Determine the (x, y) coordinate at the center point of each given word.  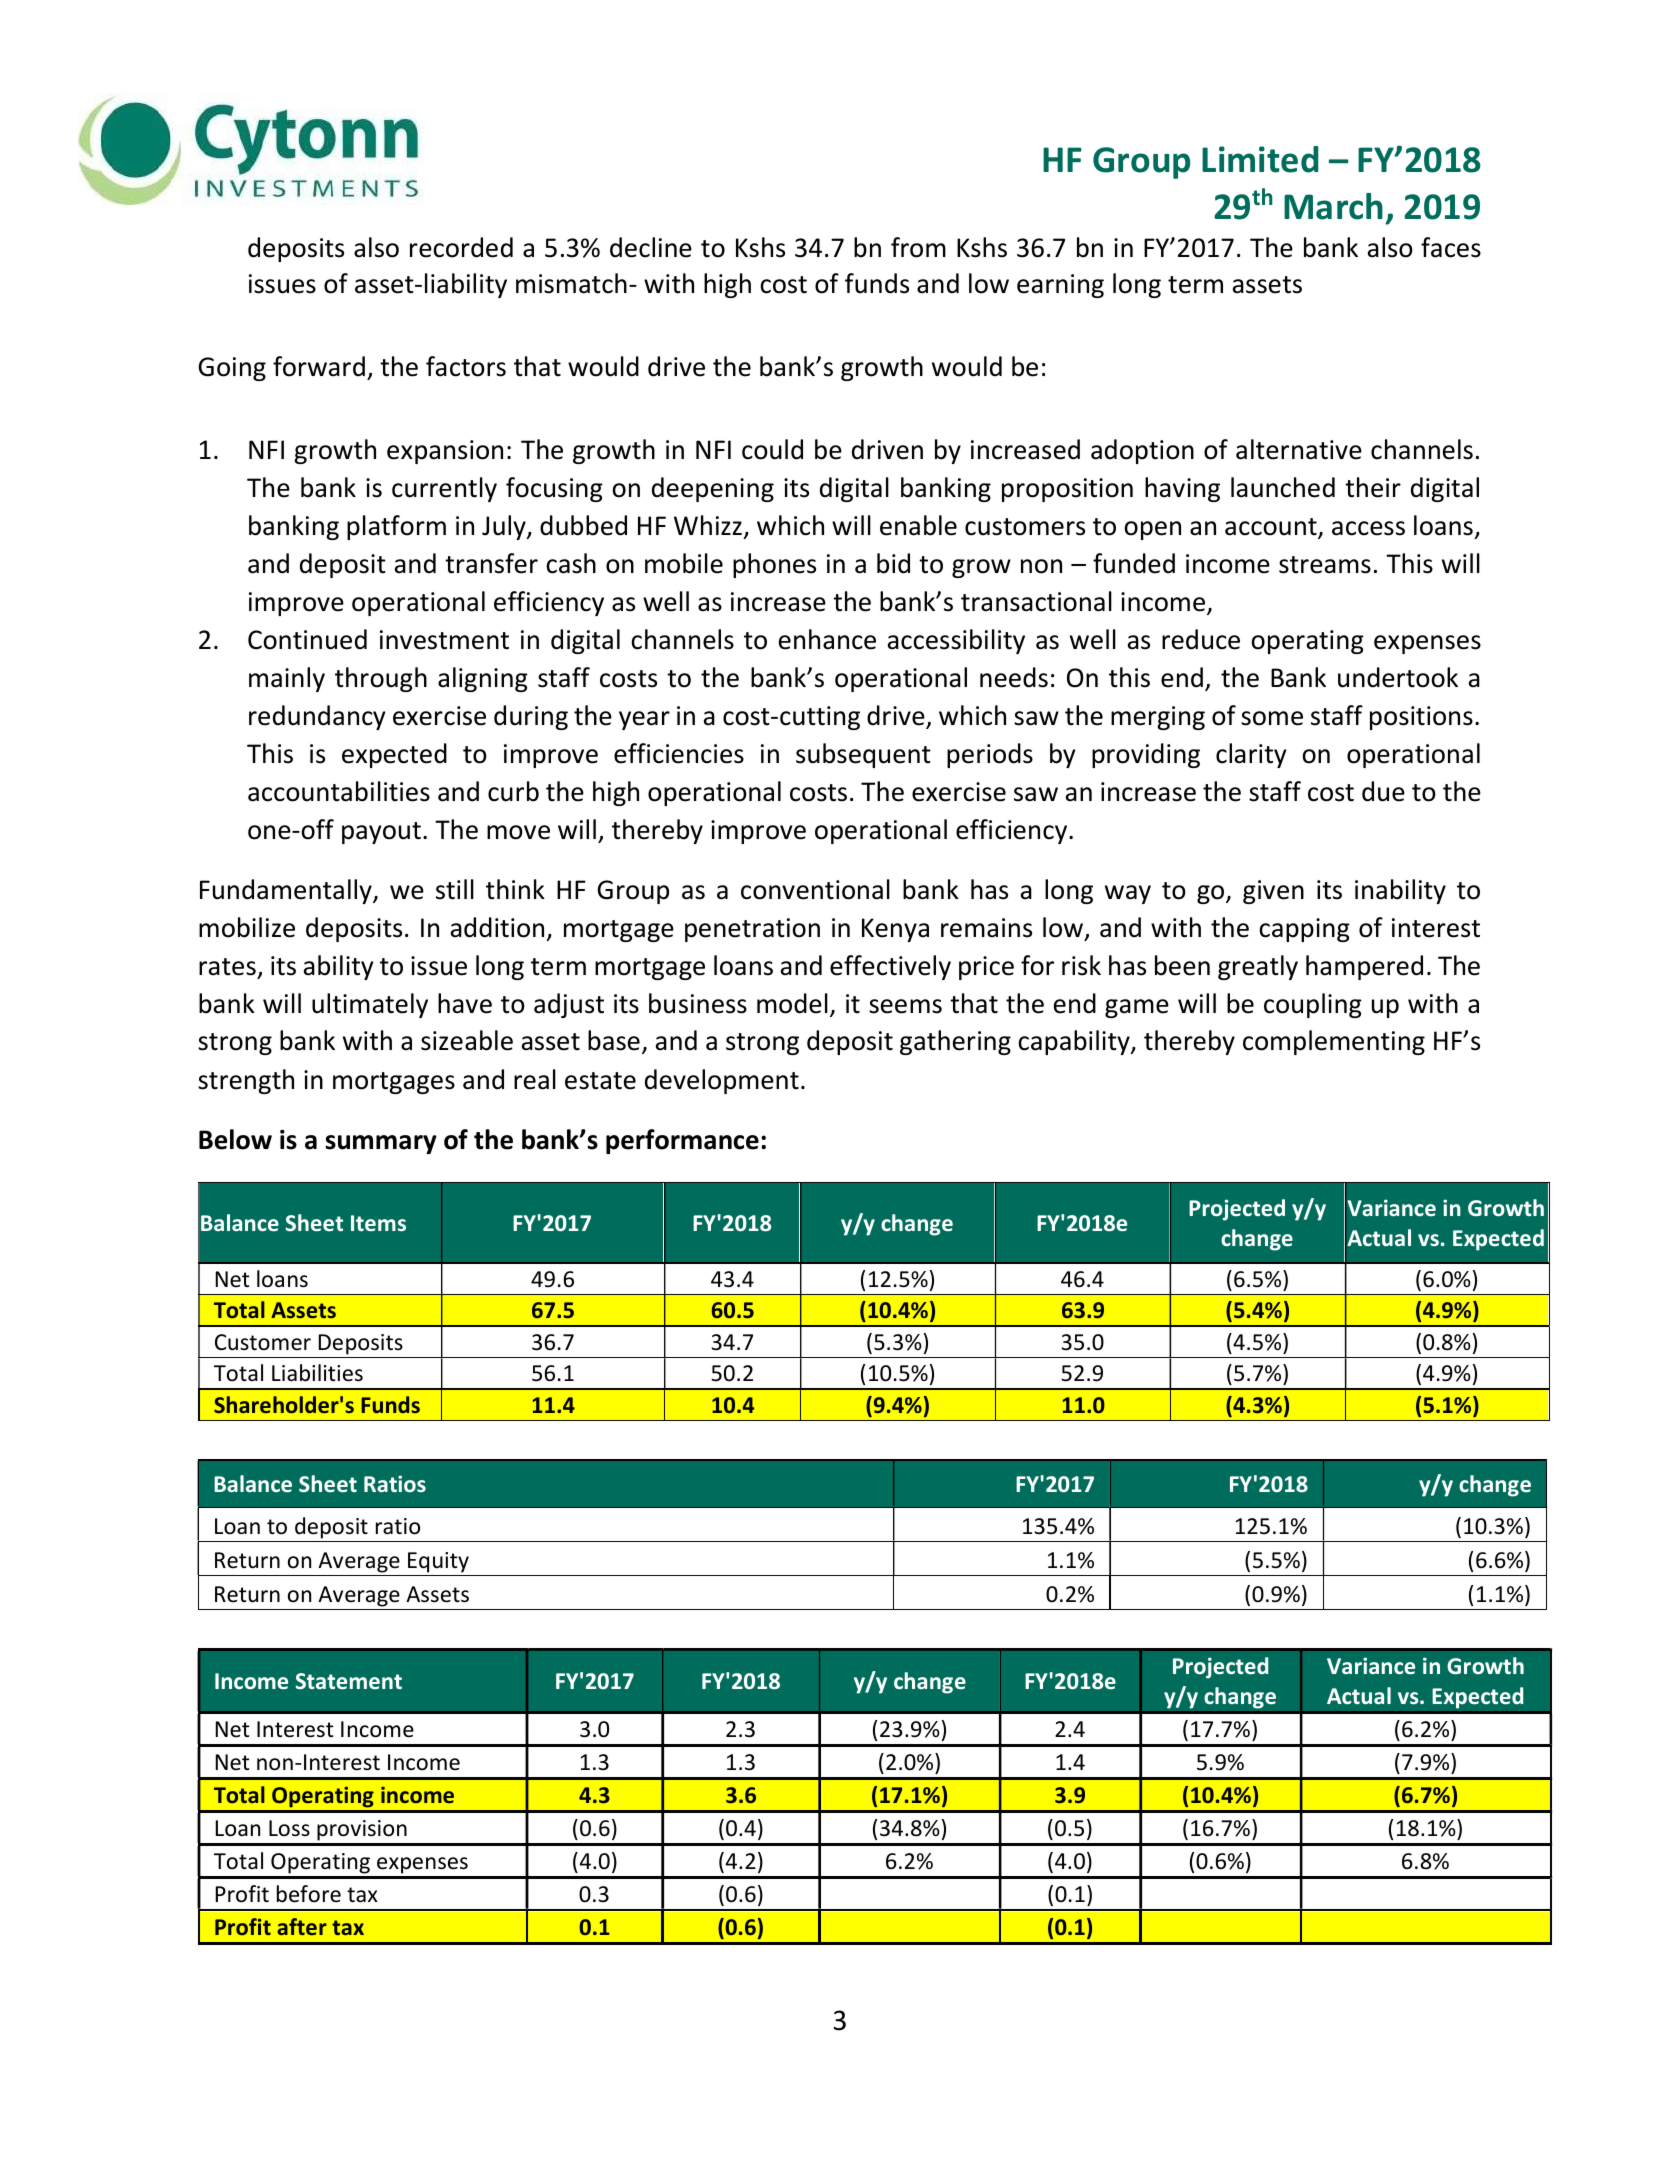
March (1333, 206)
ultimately (370, 1005)
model (792, 1003)
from (918, 247)
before (309, 1894)
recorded (461, 247)
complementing (1334, 1042)
